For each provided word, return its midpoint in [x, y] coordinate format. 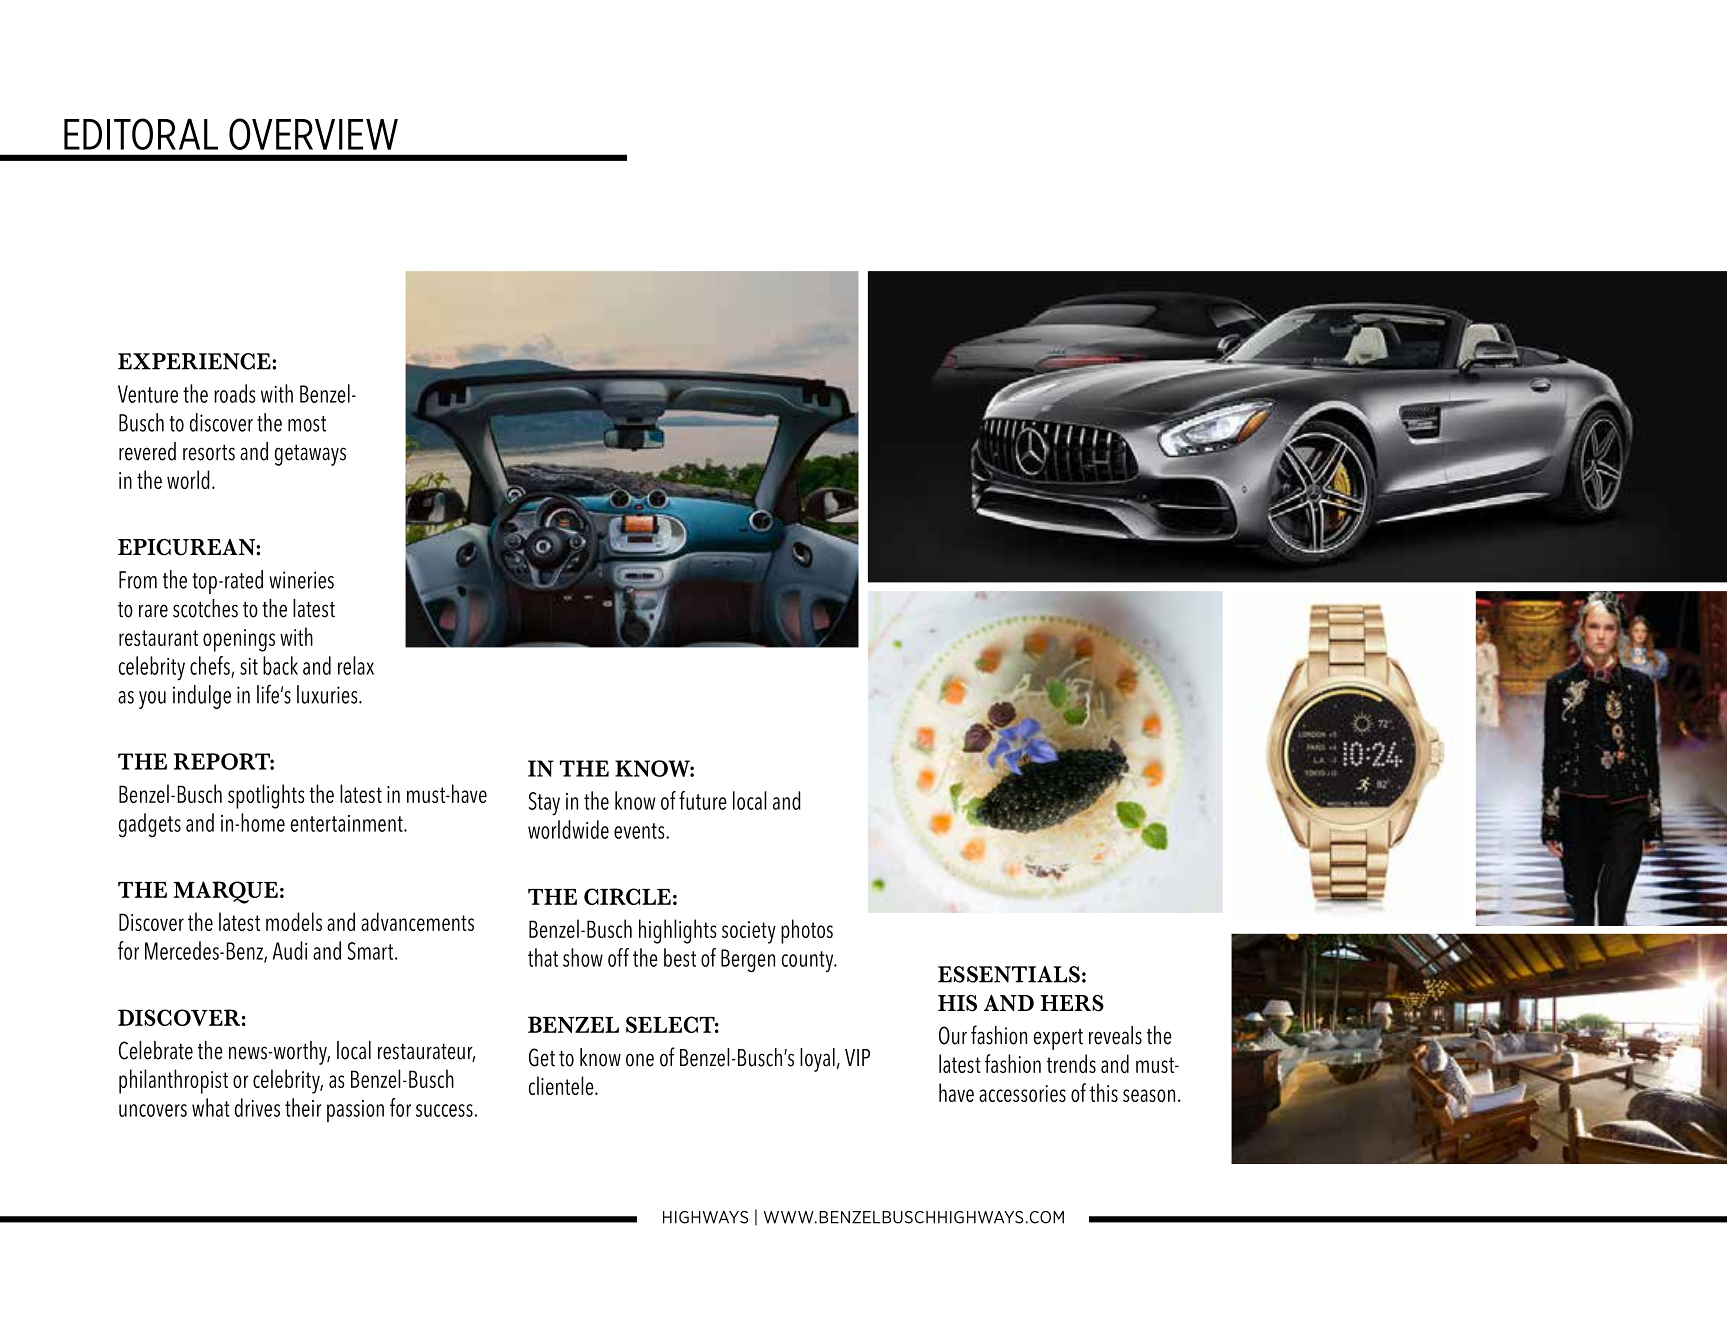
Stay [544, 804]
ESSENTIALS [1009, 974]
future [703, 800]
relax [356, 665]
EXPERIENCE [195, 361]
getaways [310, 455]
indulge [202, 697]
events [640, 831]
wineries [301, 580]
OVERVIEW [313, 134]
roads [234, 393]
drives [257, 1107]
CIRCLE [627, 896]
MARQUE [226, 892]
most [307, 424]
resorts [209, 453]
